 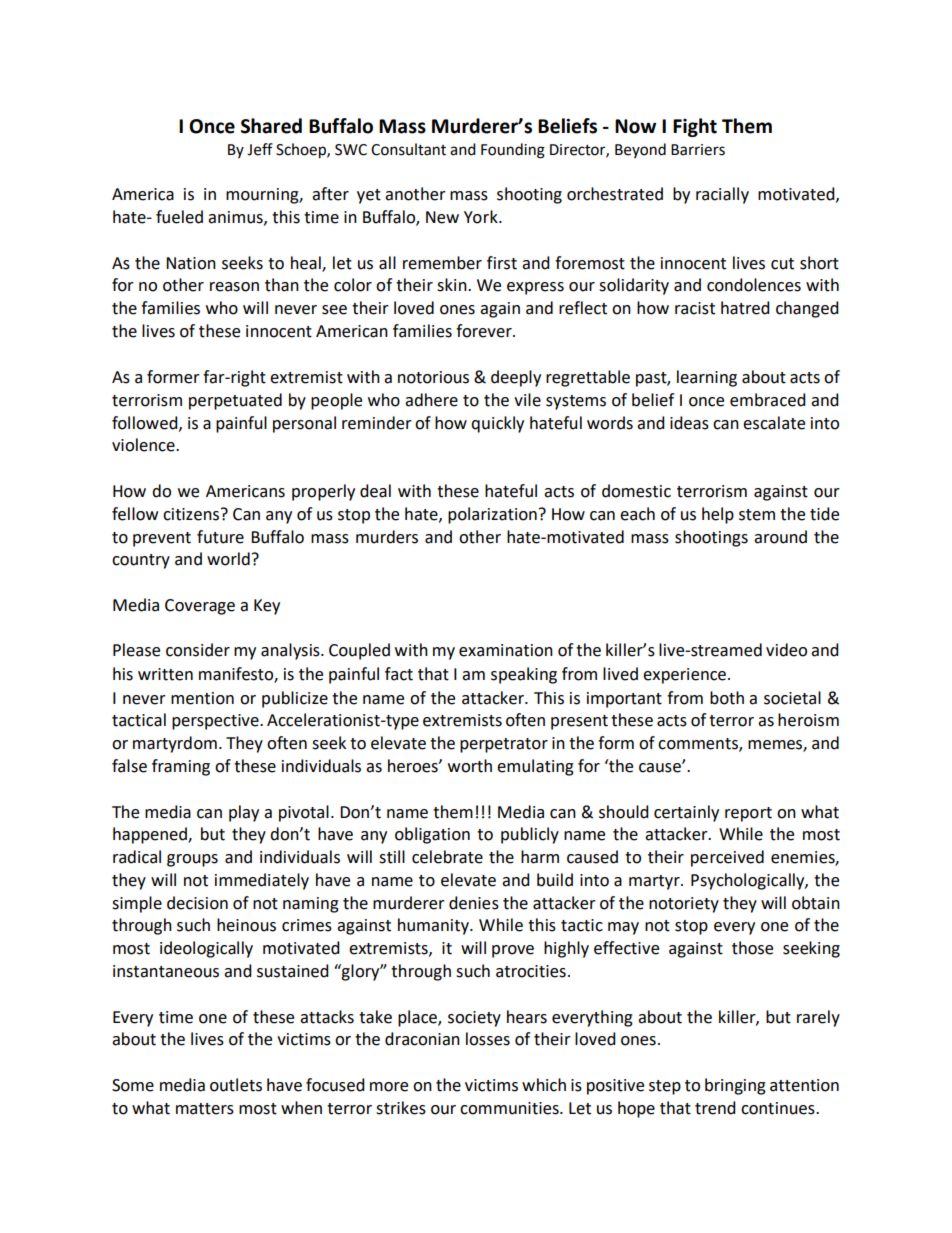 What do you see at coordinates (735, 1086) in the screenshot?
I see `bringing` at bounding box center [735, 1086].
